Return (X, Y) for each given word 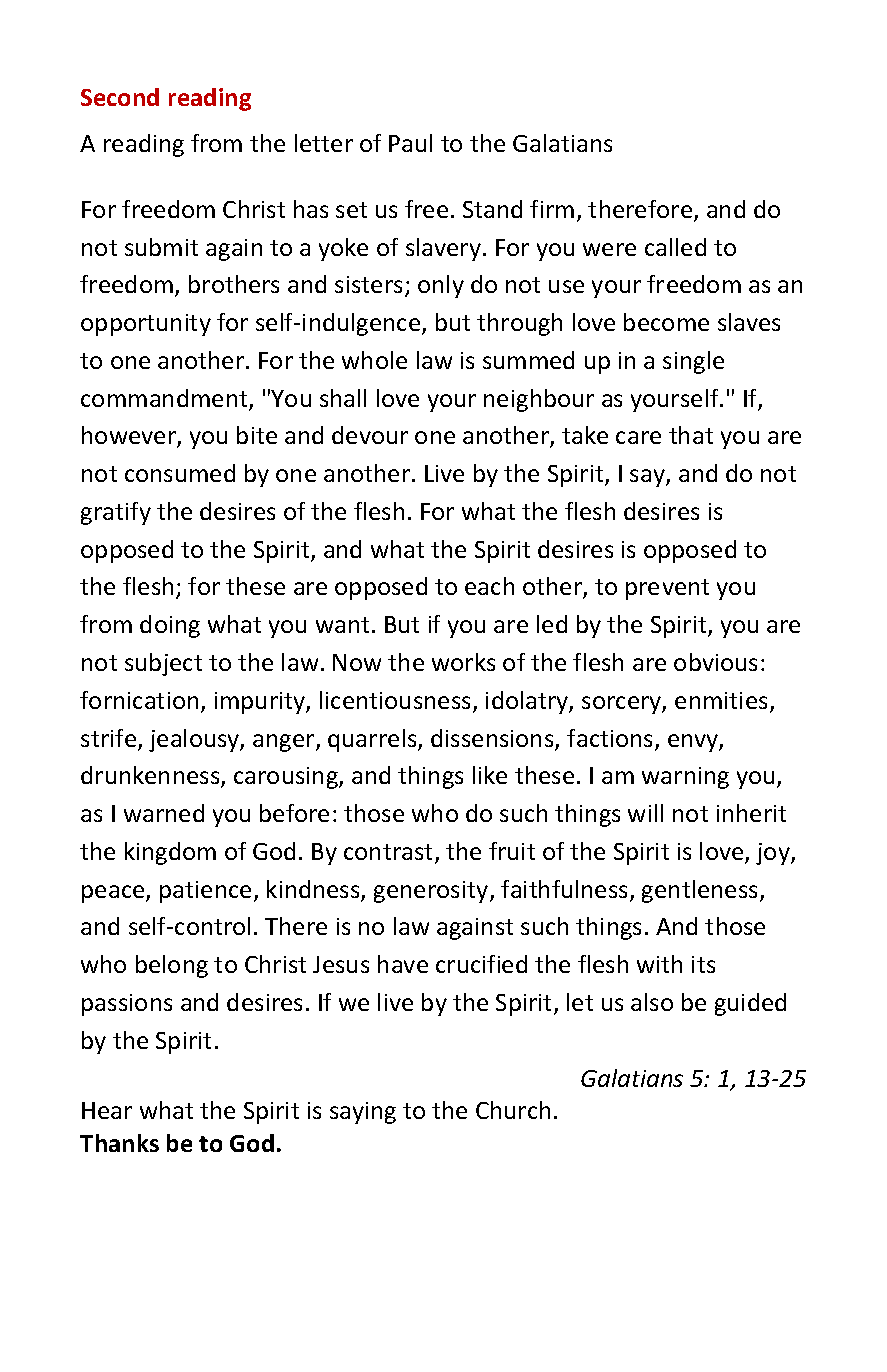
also (652, 1002)
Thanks (119, 1143)
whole (374, 360)
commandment (165, 399)
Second (120, 97)
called (675, 247)
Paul (410, 143)
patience (205, 892)
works (463, 662)
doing (170, 626)
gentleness (701, 891)
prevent (667, 589)
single (693, 362)
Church (513, 1110)
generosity (432, 892)
